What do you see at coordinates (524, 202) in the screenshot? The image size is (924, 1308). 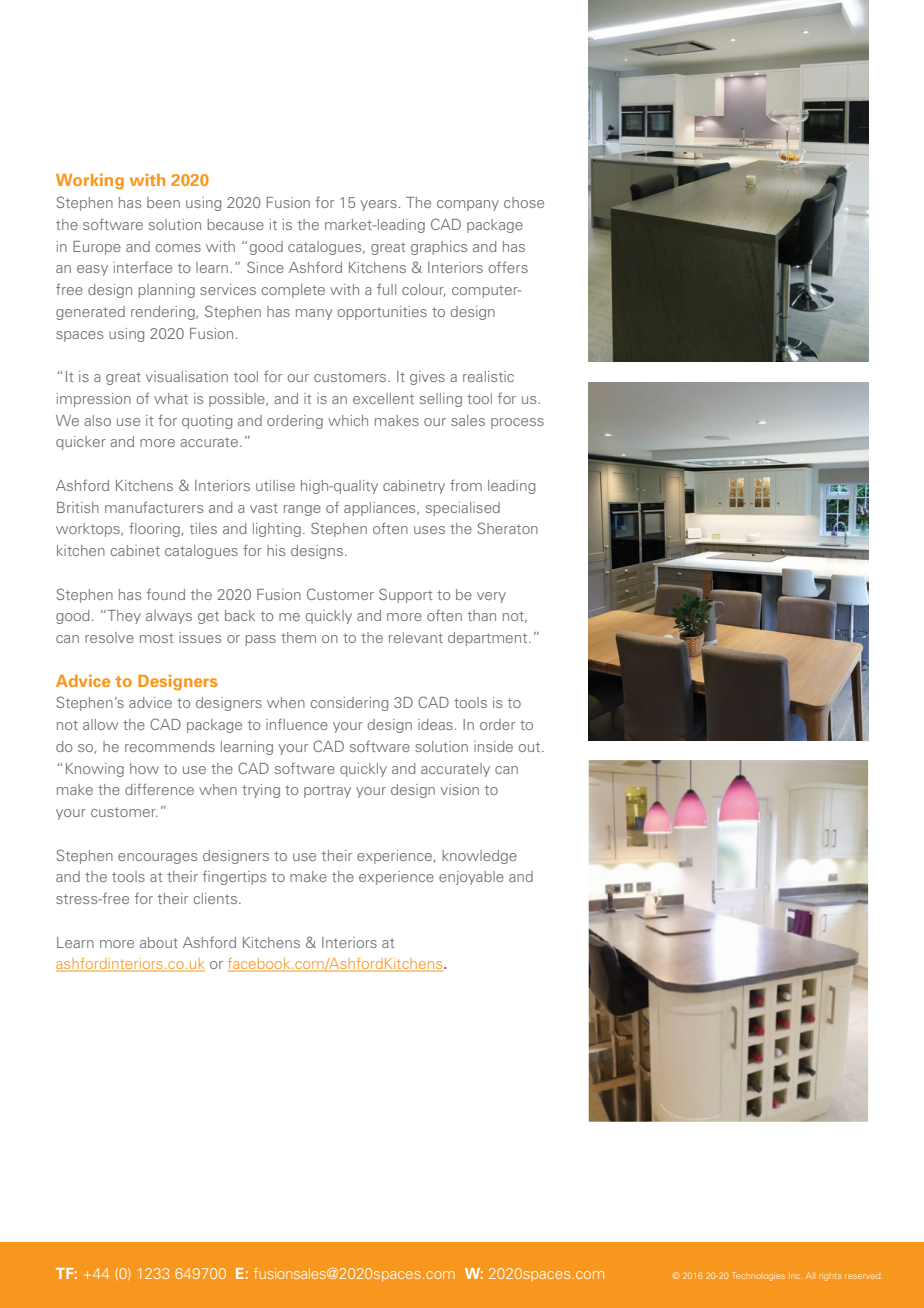 I see `chose` at bounding box center [524, 202].
